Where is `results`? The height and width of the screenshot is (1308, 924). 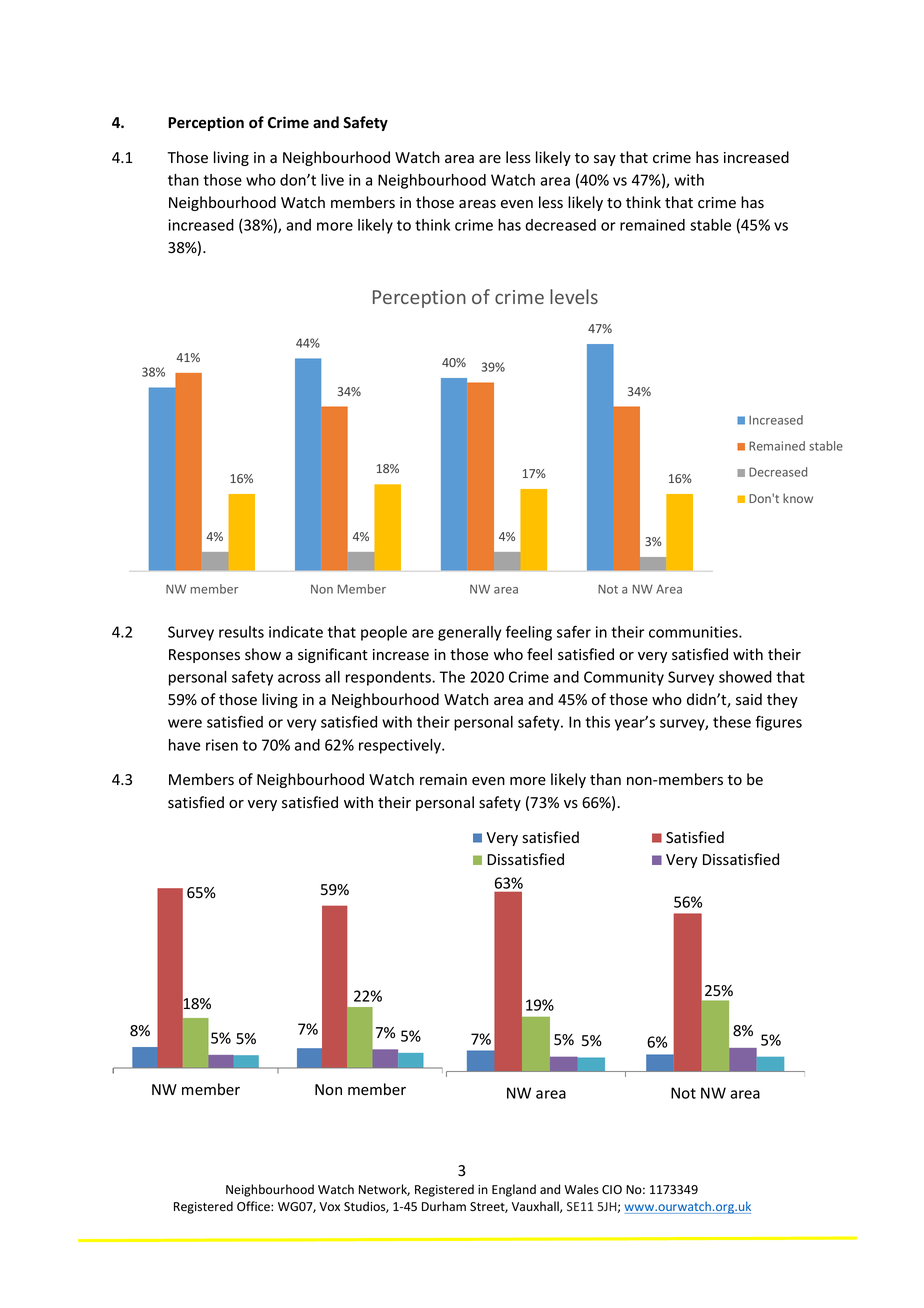 results is located at coordinates (241, 632).
